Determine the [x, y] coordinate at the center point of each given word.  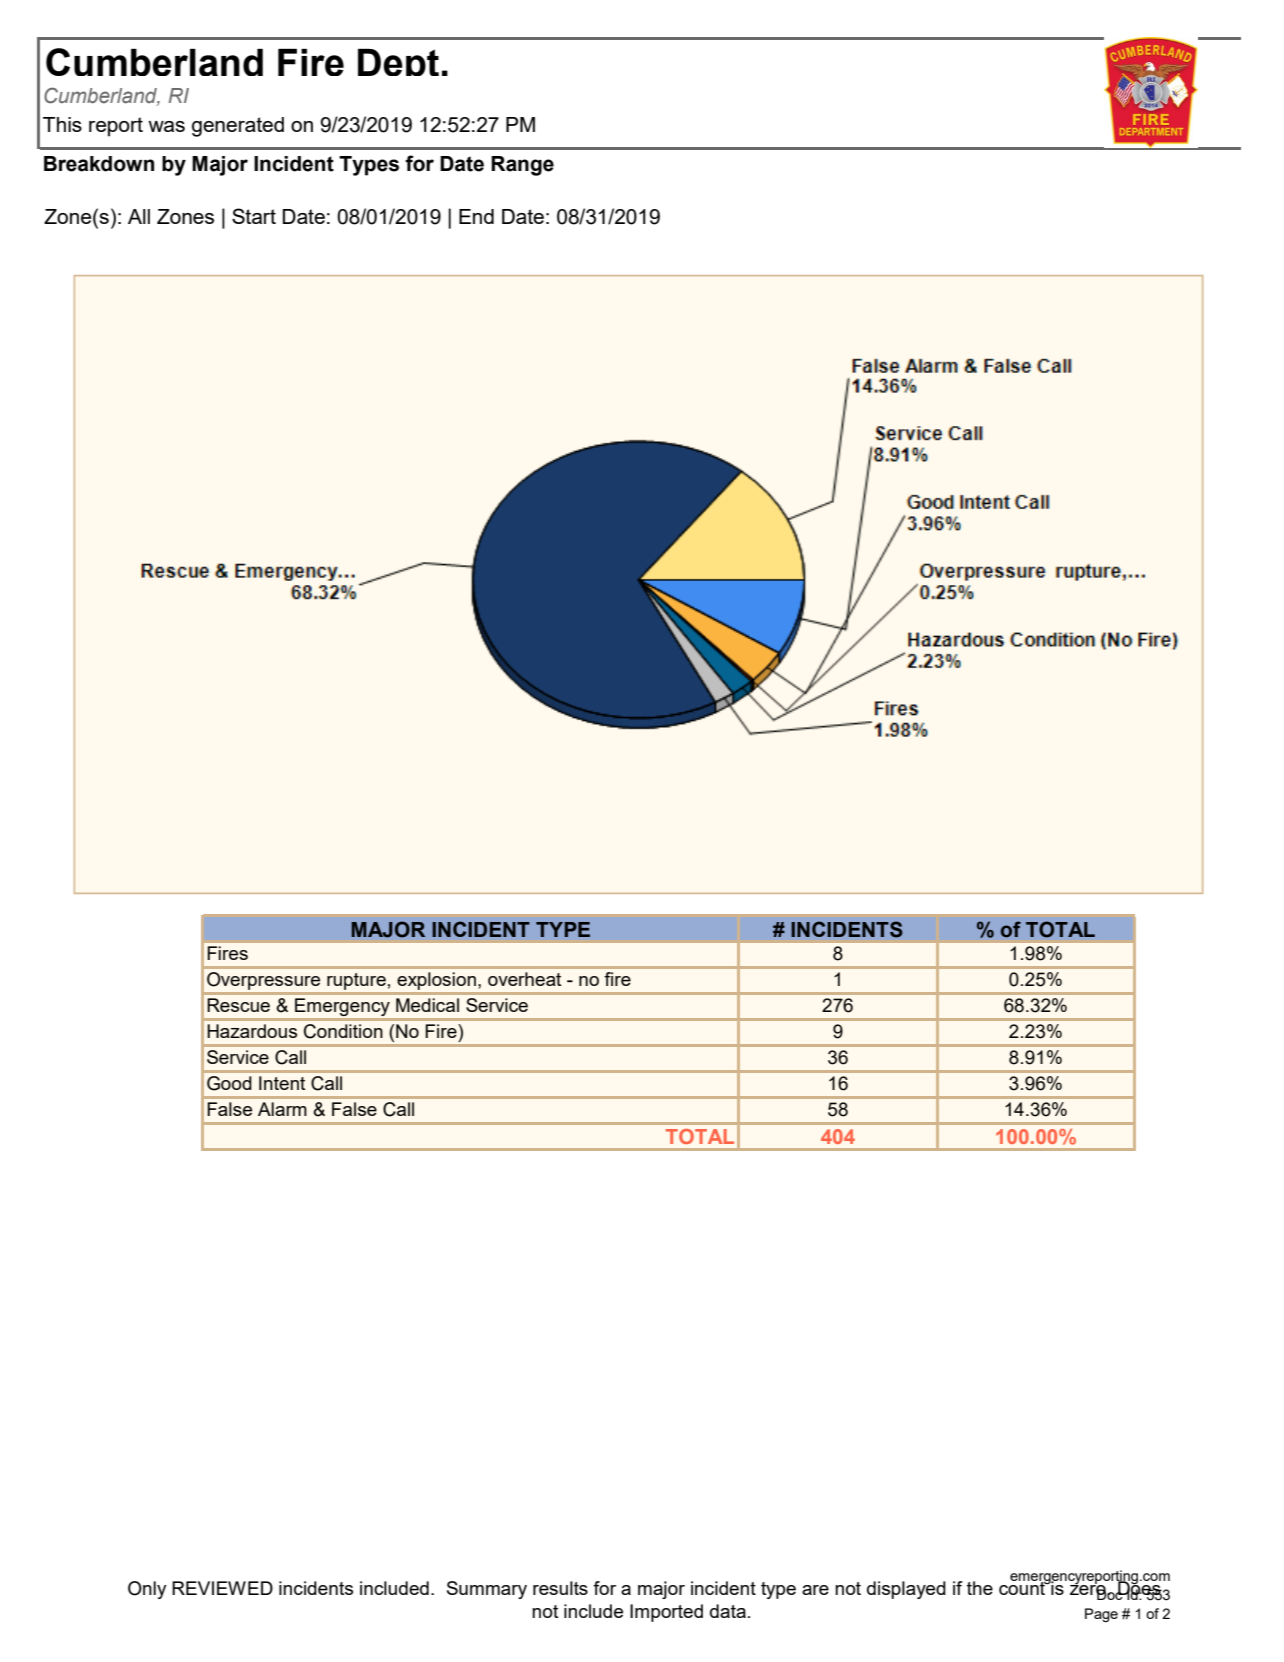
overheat [524, 979]
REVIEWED [222, 1588]
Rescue [238, 1005]
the [980, 1588]
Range [522, 166]
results [560, 1588]
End [476, 216]
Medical [427, 1005]
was [166, 126]
